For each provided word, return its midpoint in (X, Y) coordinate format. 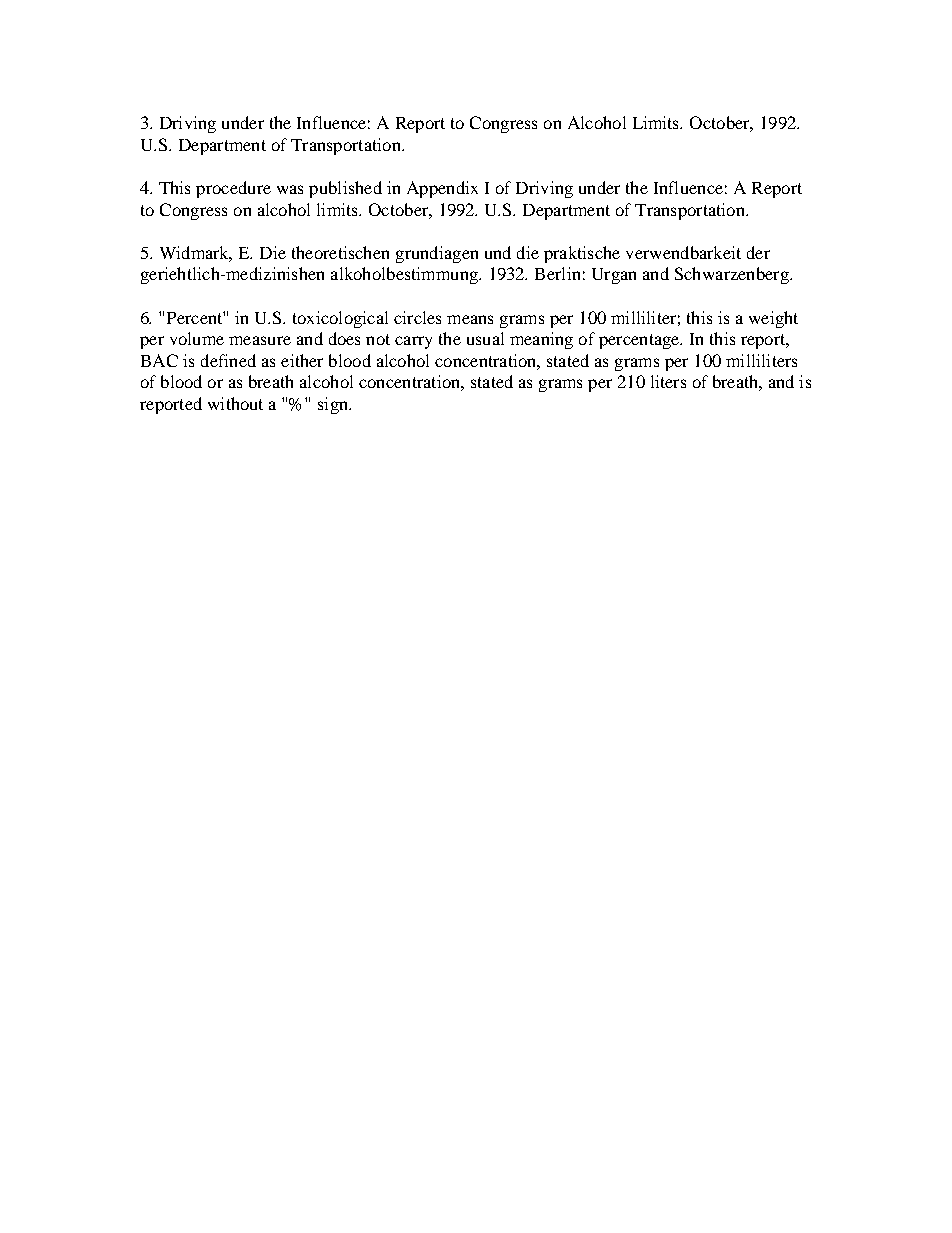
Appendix (442, 189)
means (470, 319)
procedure (233, 189)
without (235, 403)
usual (485, 338)
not (378, 339)
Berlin (557, 273)
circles (417, 317)
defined (228, 360)
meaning (541, 340)
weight (773, 319)
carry (413, 342)
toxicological (340, 319)
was (290, 189)
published (345, 189)
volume (197, 338)
